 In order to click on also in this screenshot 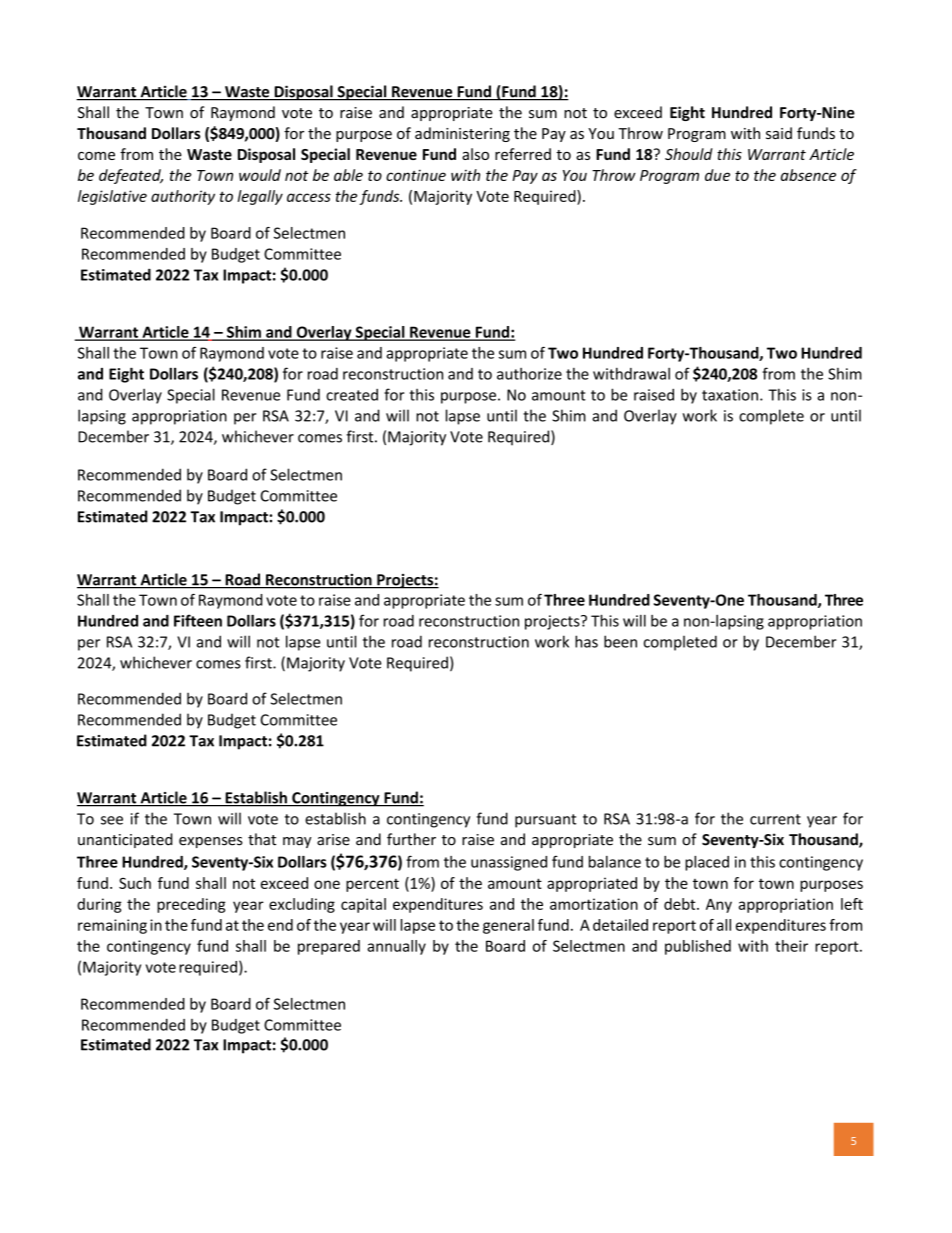, I will do `click(475, 154)`.
